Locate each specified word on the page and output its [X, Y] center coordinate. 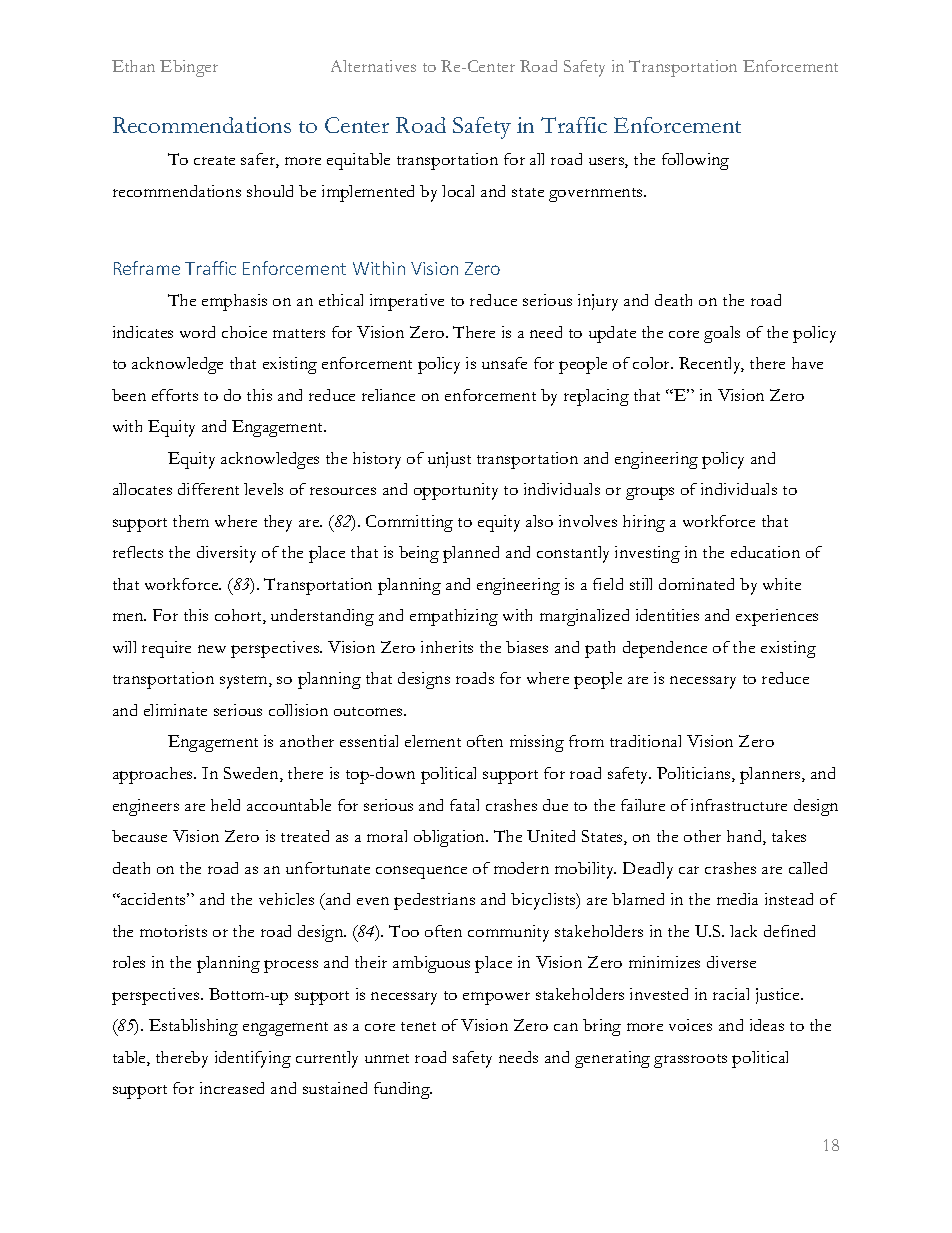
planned [471, 554]
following [695, 161]
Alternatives [373, 66]
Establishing [193, 1027]
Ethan [133, 66]
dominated [696, 584]
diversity [226, 554]
